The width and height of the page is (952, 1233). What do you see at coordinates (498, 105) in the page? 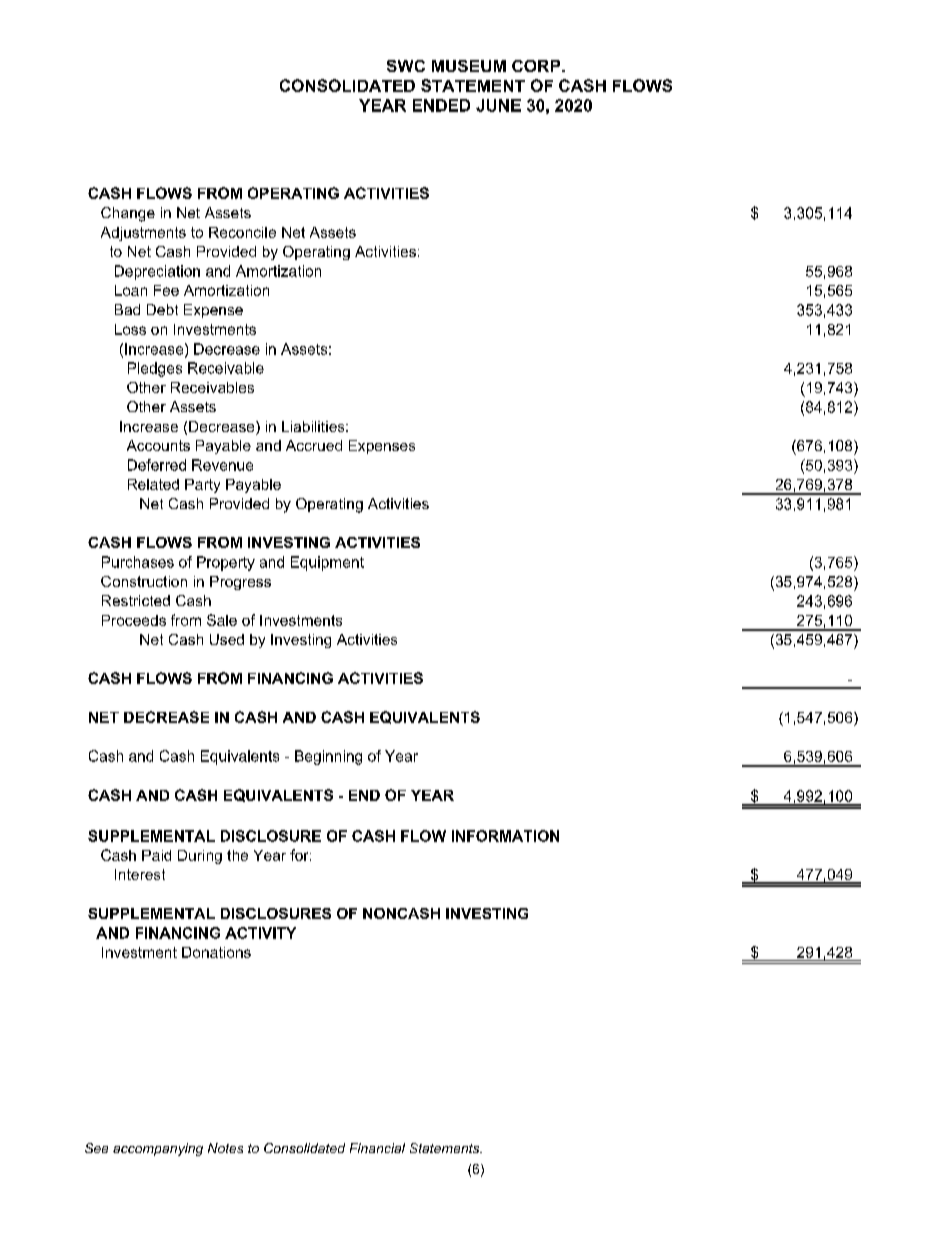
I see `JUNE` at bounding box center [498, 105].
